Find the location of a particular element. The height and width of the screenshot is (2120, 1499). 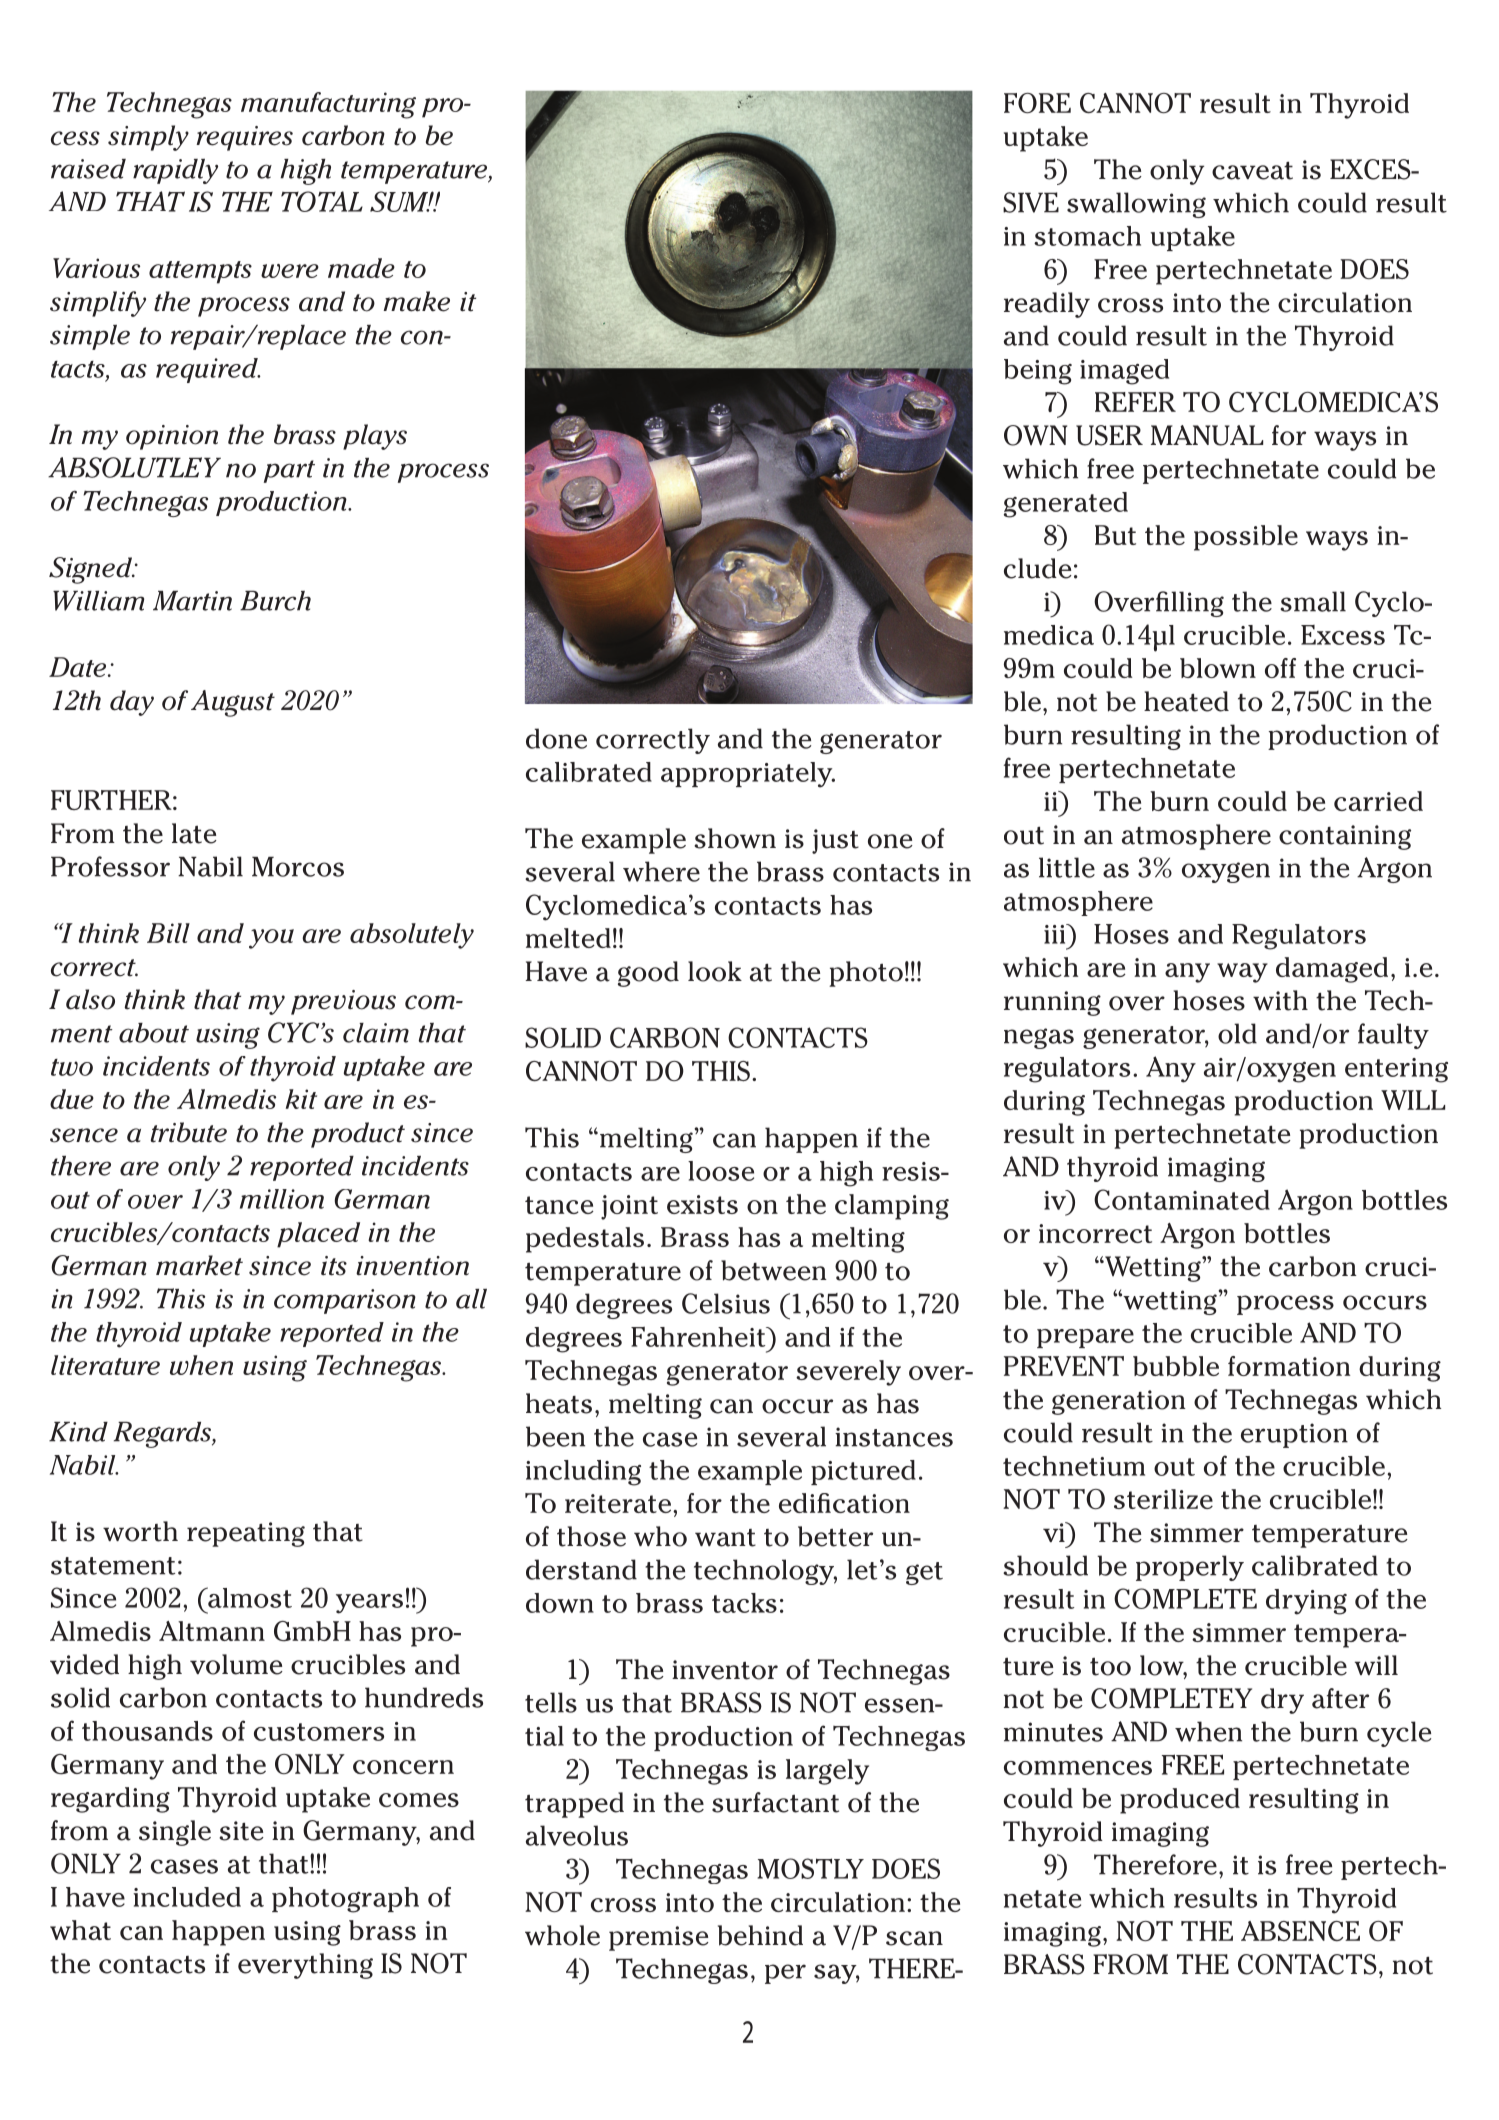

appropriately is located at coordinates (748, 775).
